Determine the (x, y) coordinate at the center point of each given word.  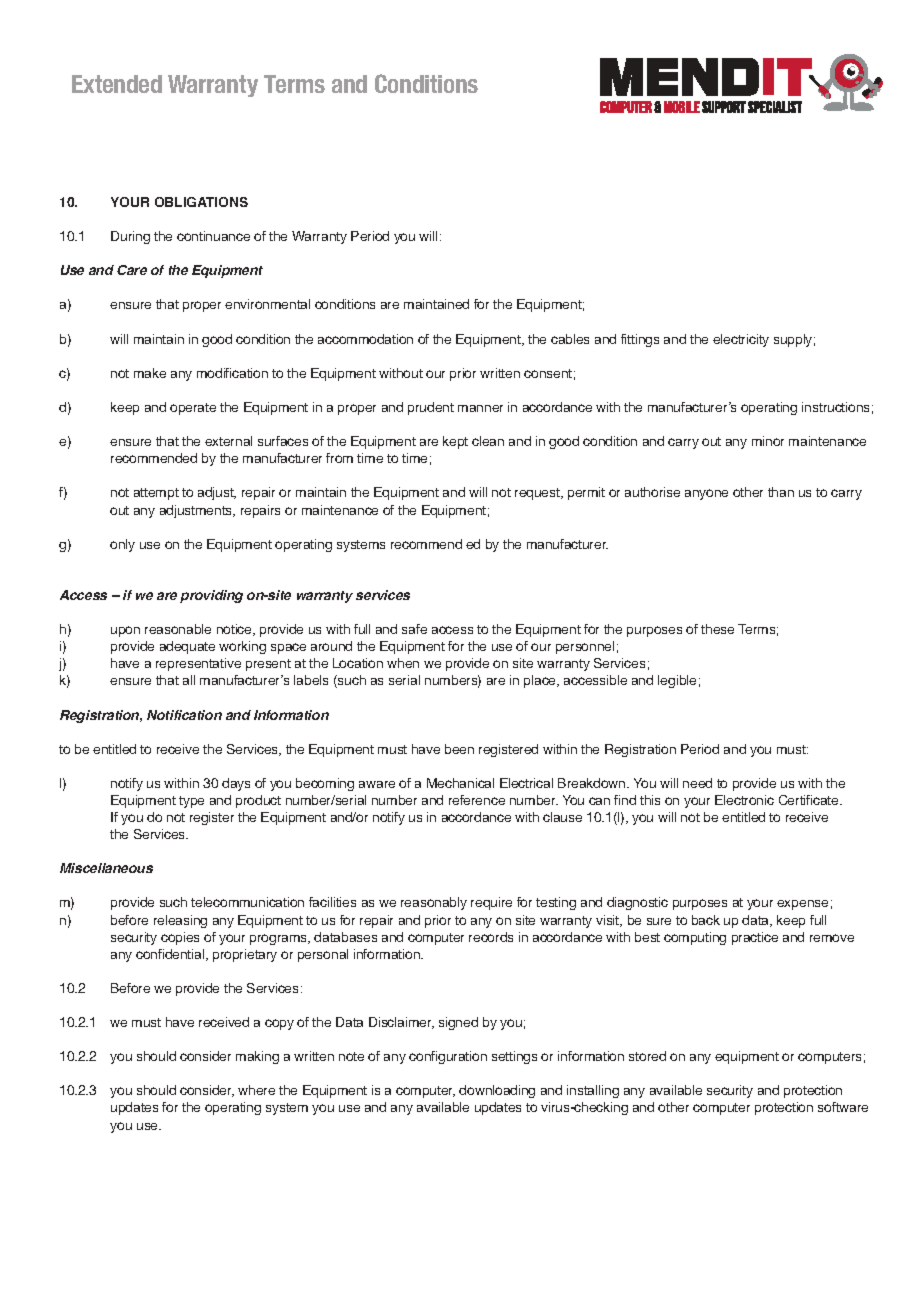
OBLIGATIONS (201, 202)
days (236, 784)
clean (488, 441)
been (459, 749)
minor (768, 441)
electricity (741, 340)
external (228, 441)
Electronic (744, 800)
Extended (117, 84)
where (256, 1090)
